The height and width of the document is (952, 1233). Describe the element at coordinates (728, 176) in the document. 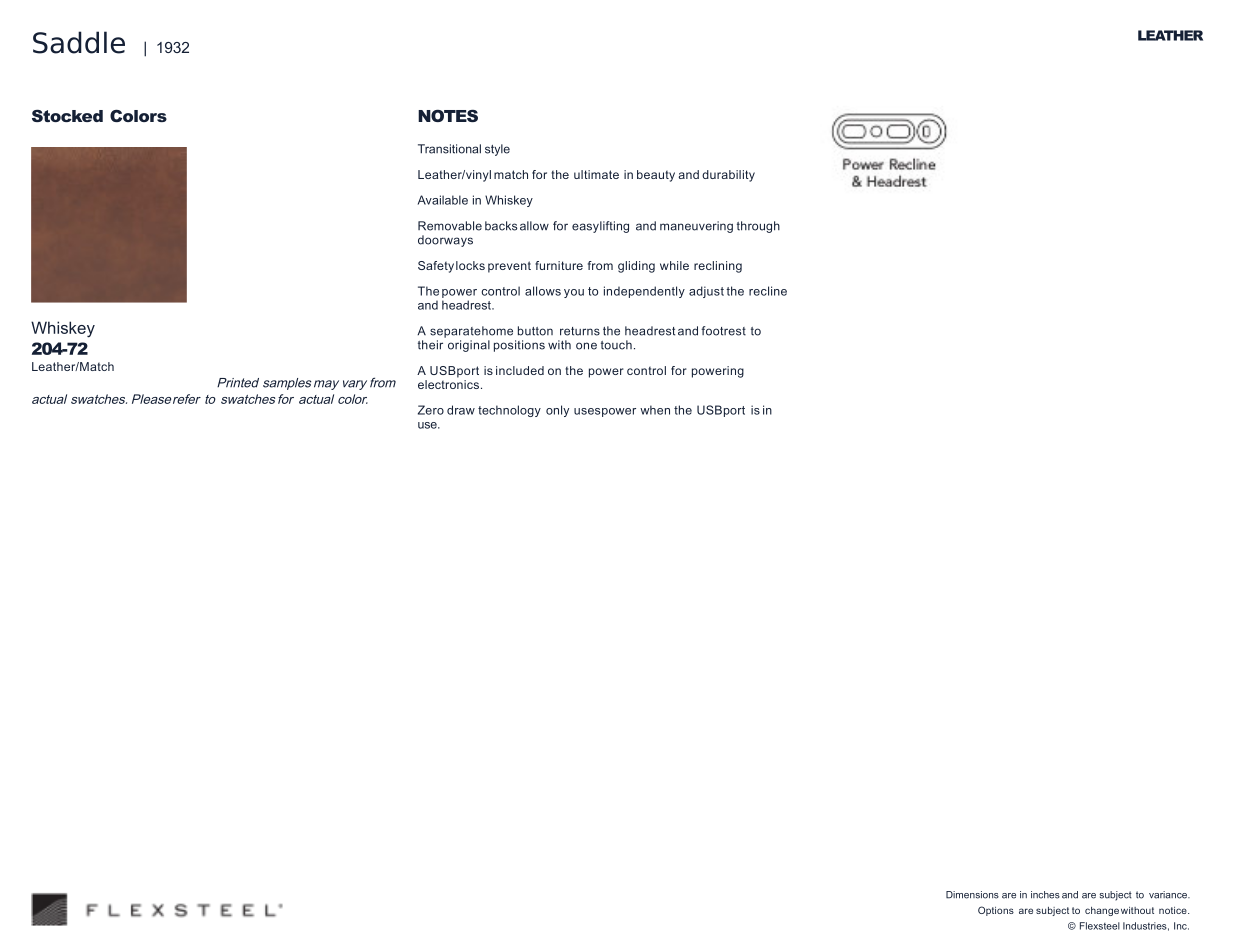

I see `durability` at that location.
